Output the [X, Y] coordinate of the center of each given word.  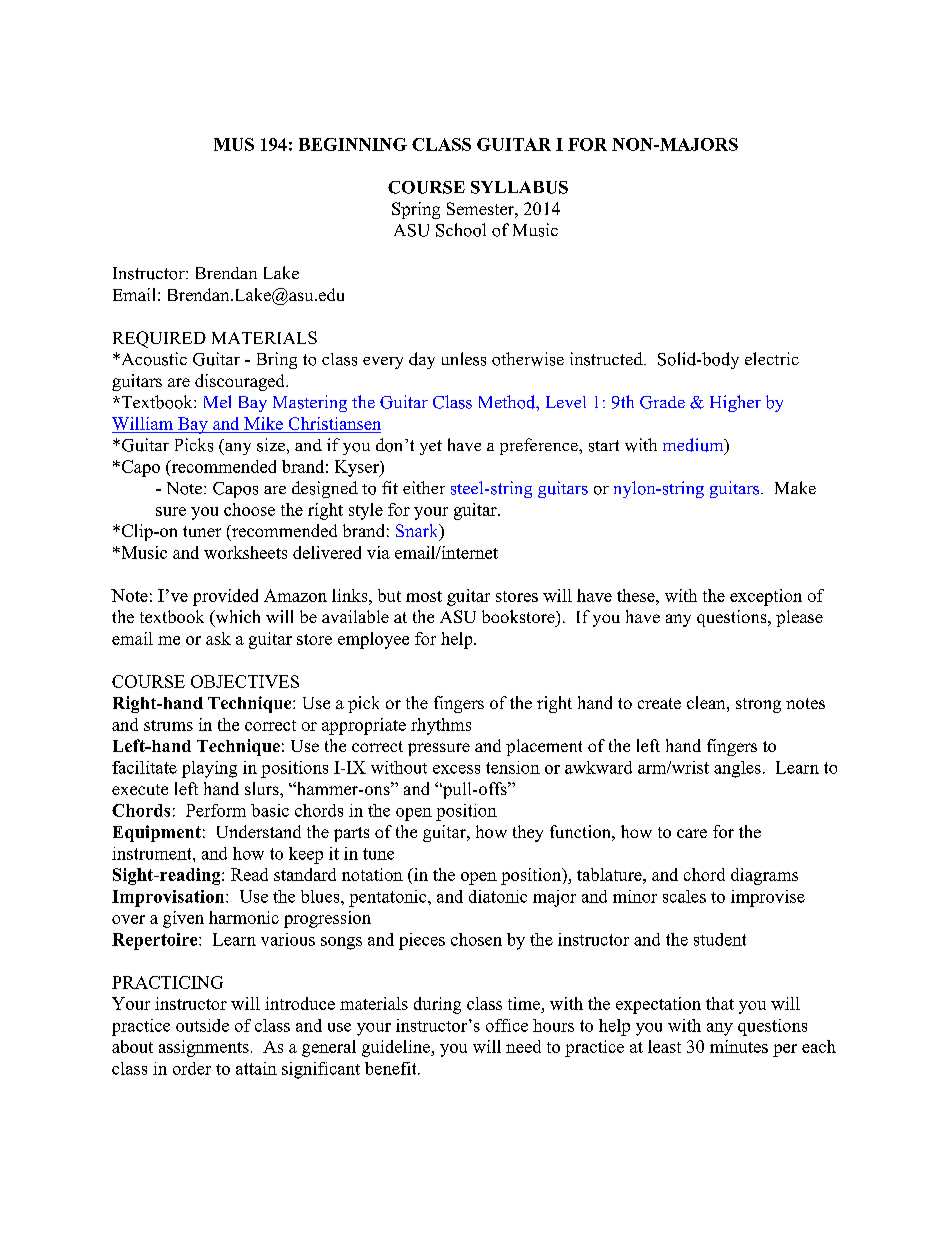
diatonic [498, 896]
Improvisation [169, 898]
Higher [735, 403]
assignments [204, 1048]
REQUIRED [159, 339]
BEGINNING [353, 144]
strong [758, 705]
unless [464, 359]
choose [249, 509]
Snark [418, 532]
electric [772, 358]
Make [795, 487]
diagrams [764, 876]
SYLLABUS [519, 187]
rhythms [441, 726]
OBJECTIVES [245, 681]
